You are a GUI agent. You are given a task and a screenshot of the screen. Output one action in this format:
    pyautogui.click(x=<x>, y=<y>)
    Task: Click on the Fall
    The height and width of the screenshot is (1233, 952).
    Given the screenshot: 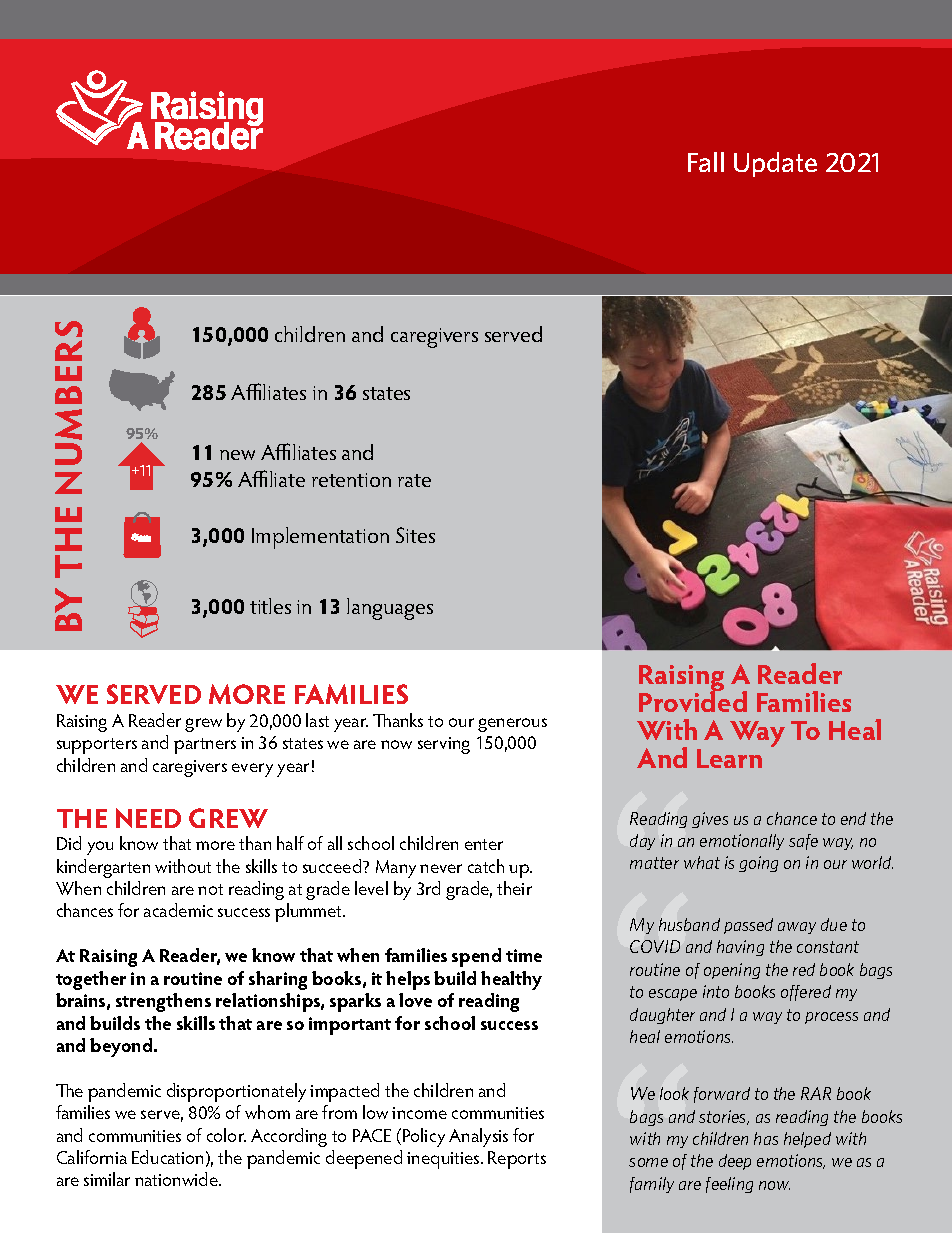 What is the action you would take?
    pyautogui.click(x=706, y=162)
